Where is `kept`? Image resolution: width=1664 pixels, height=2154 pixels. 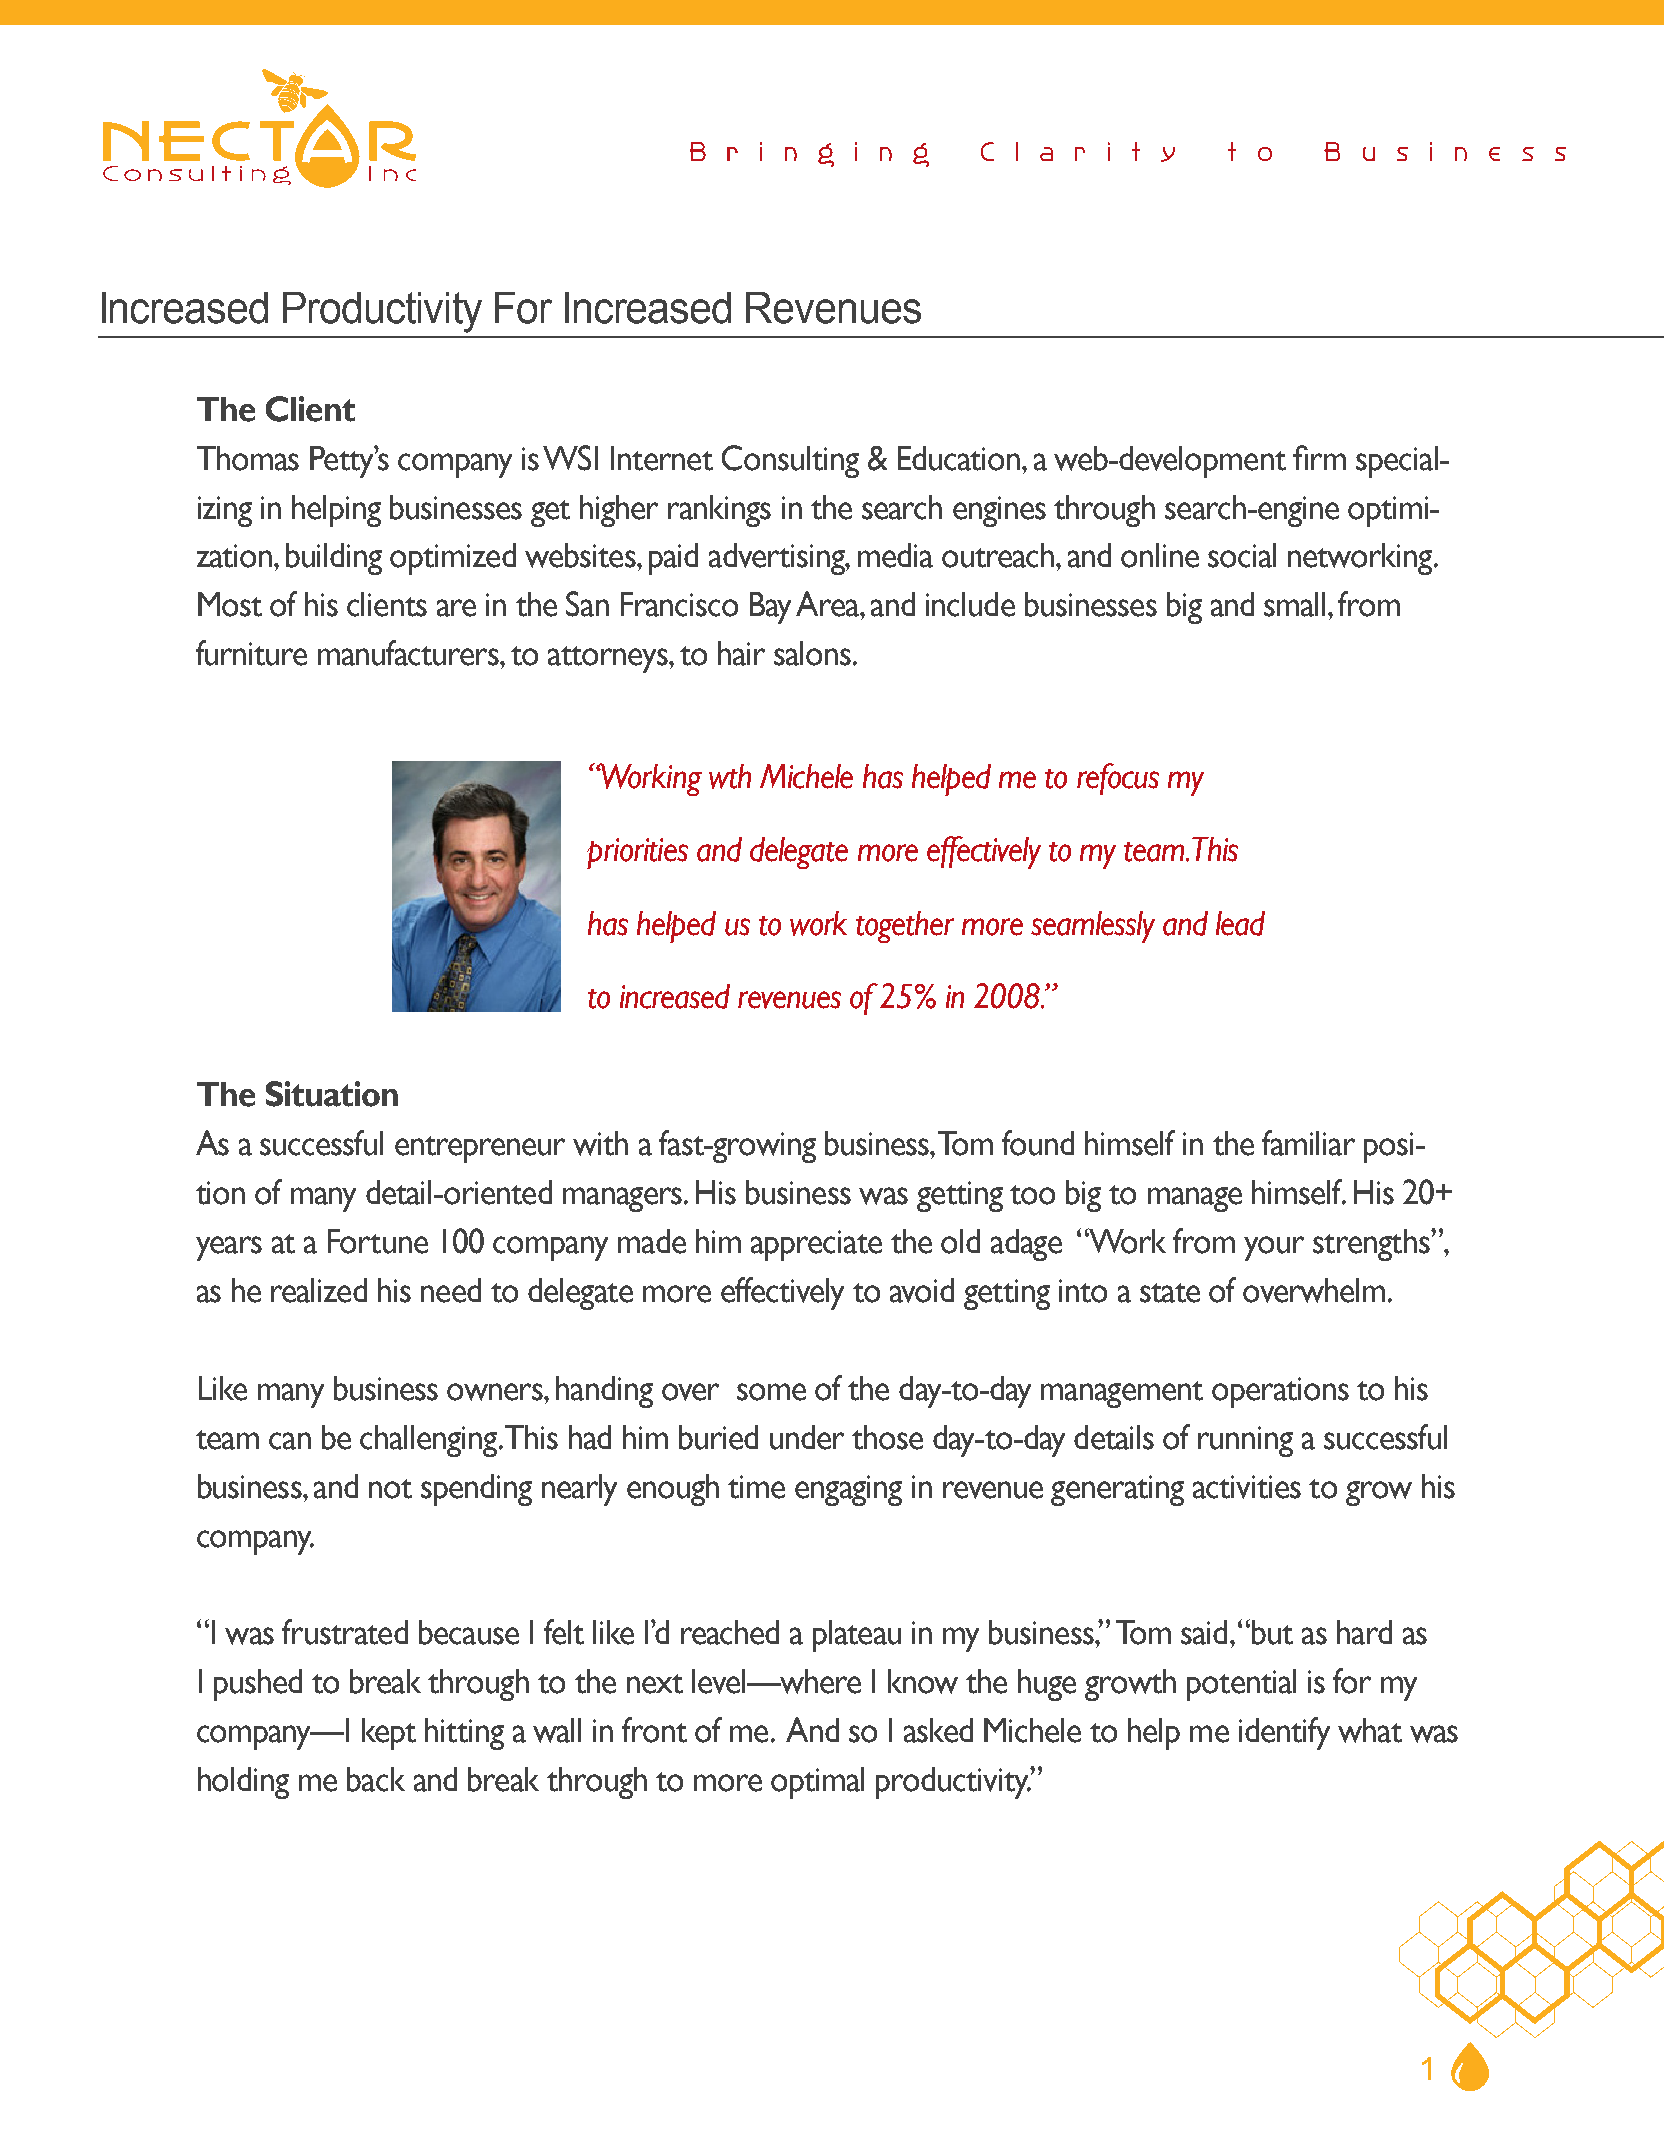 kept is located at coordinates (389, 1734).
